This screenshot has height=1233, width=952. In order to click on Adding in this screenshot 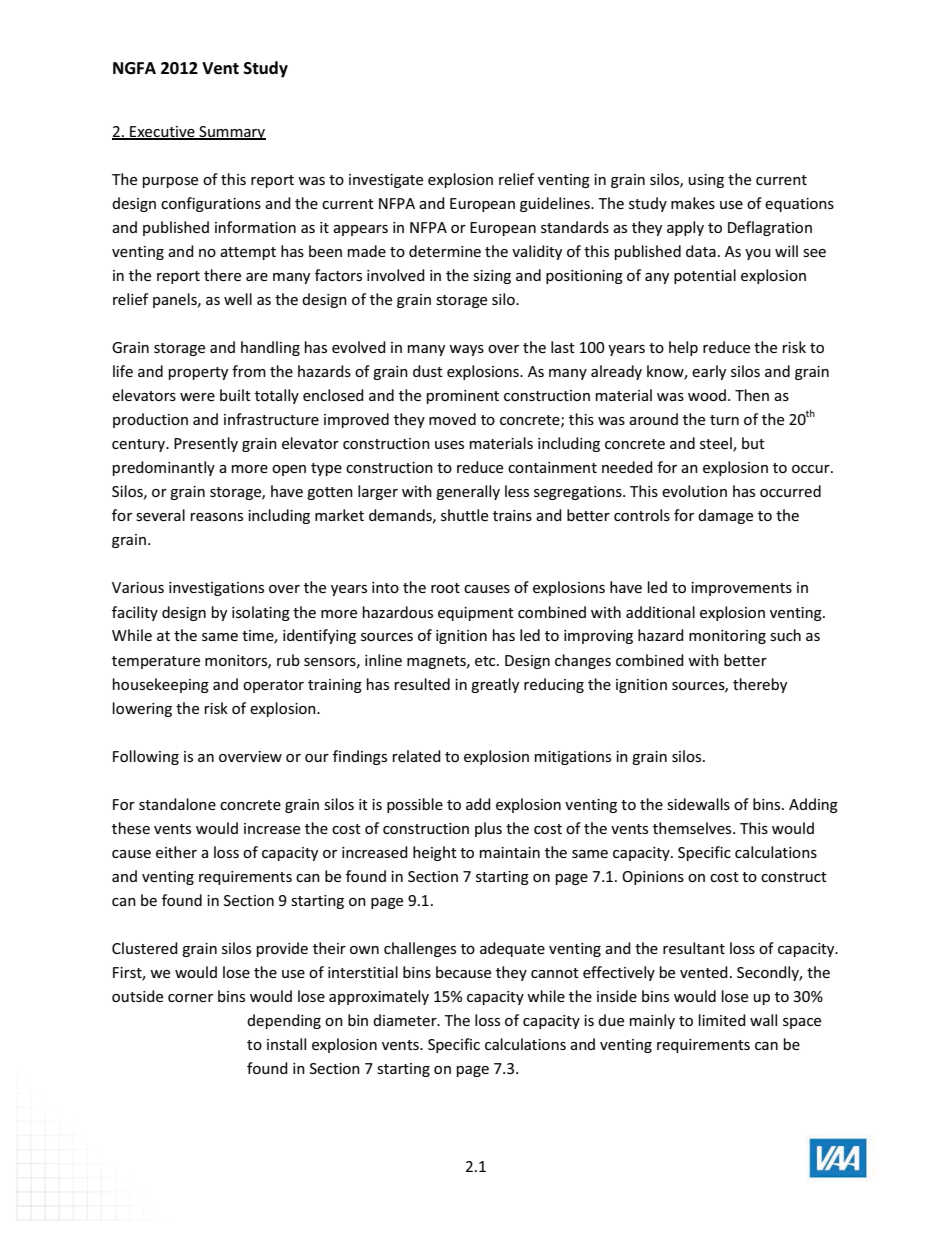, I will do `click(813, 805)`.
